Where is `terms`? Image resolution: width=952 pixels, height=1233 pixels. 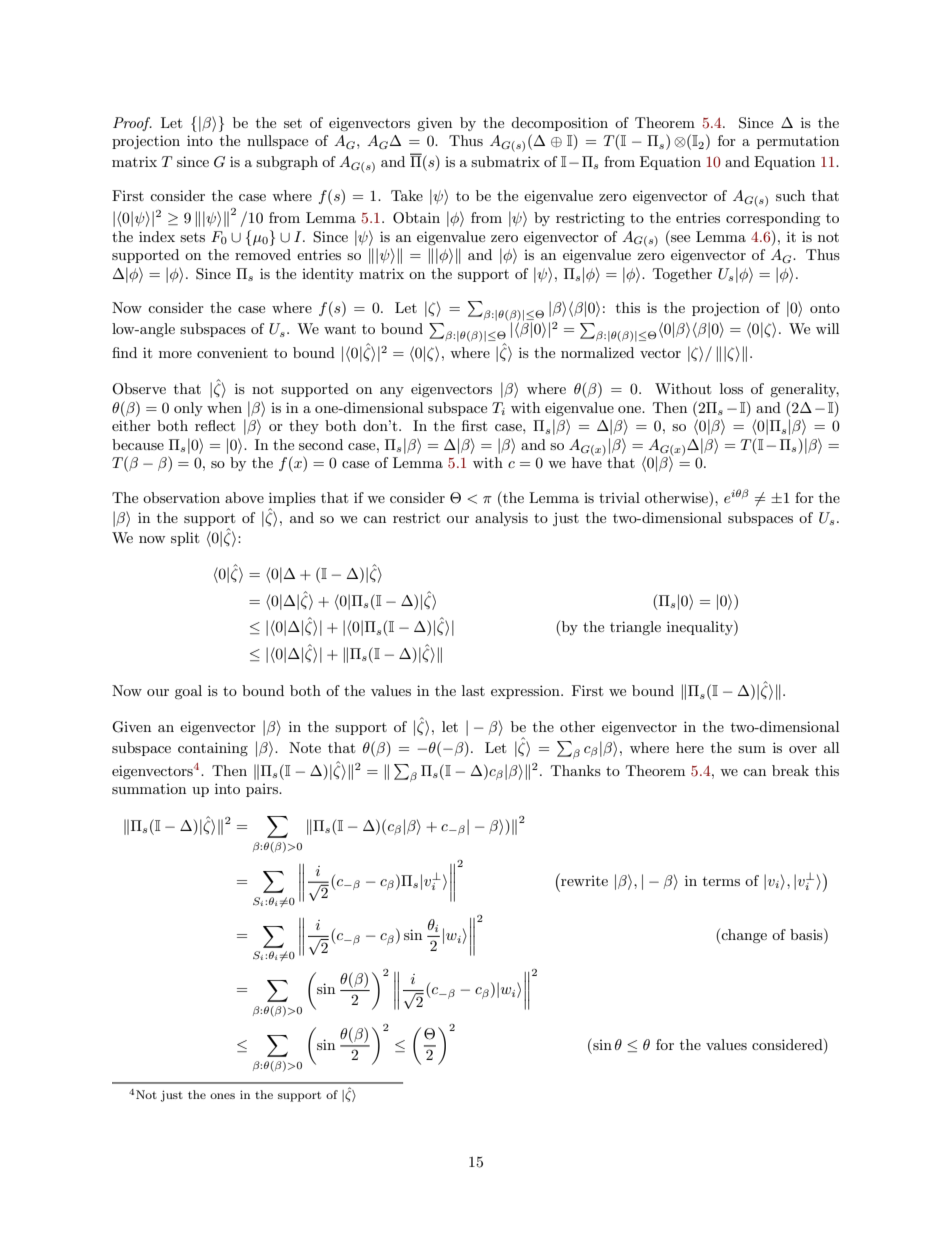
terms is located at coordinates (721, 881).
